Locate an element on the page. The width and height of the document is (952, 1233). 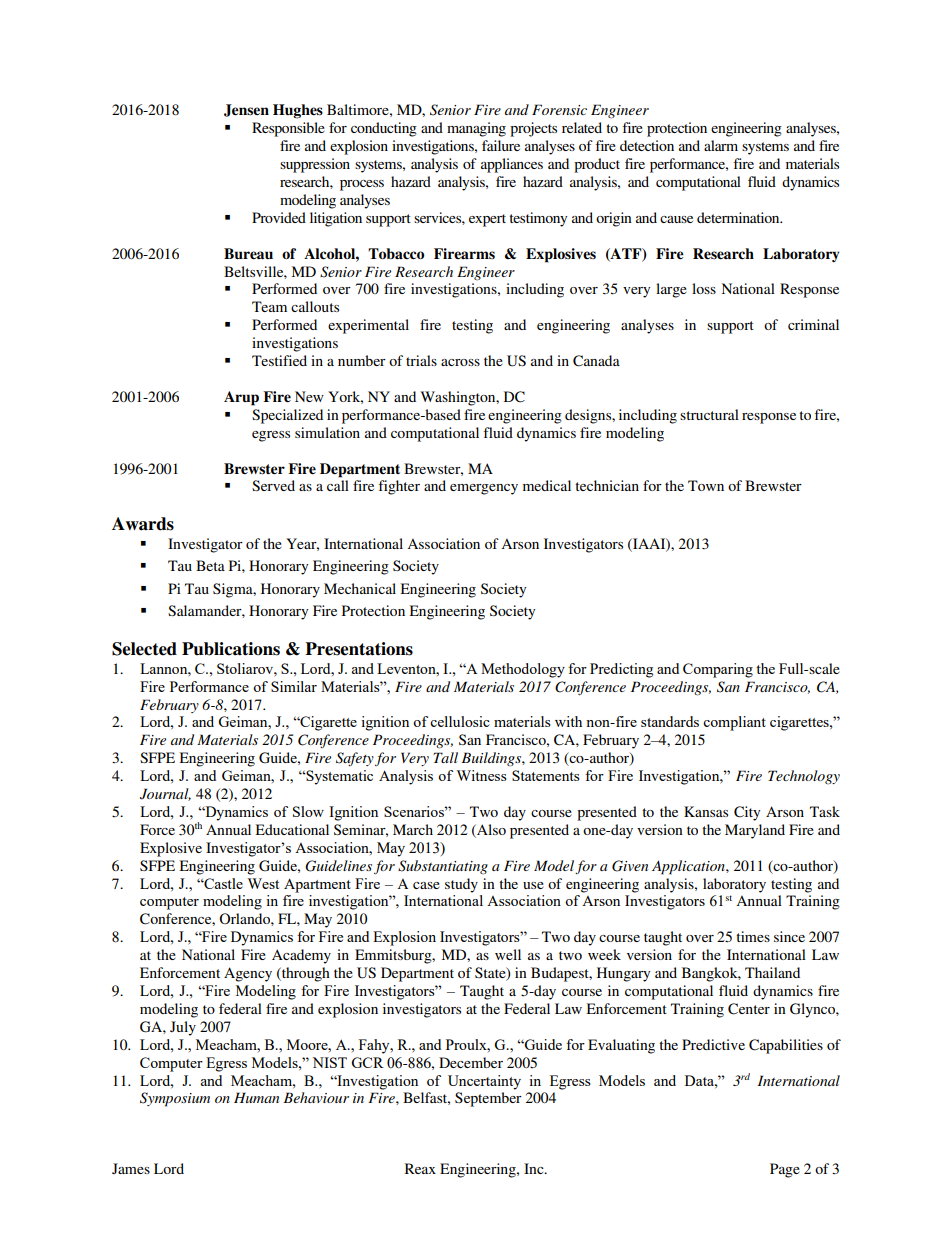
Served is located at coordinates (273, 485).
